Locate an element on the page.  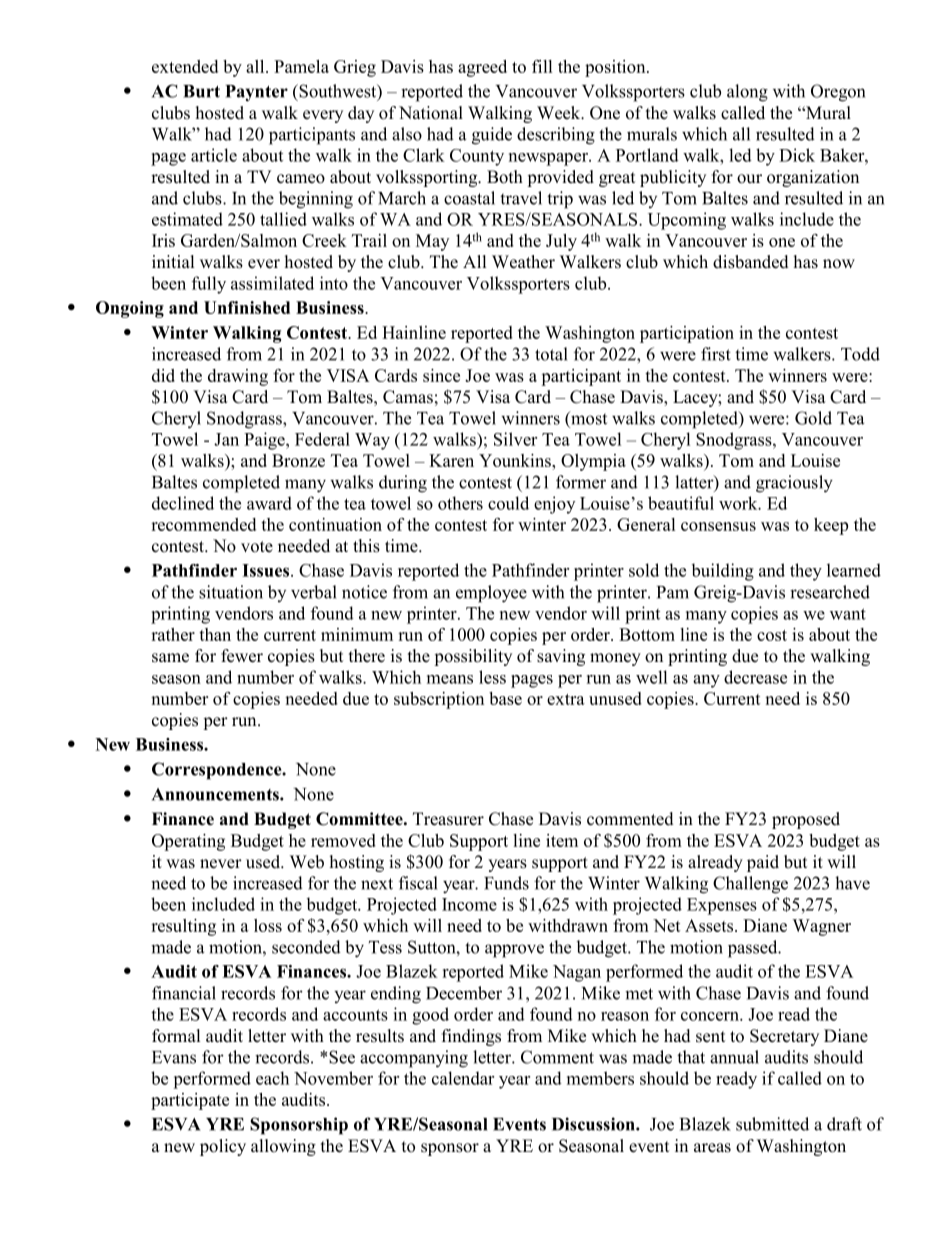
agreed is located at coordinates (482, 68).
